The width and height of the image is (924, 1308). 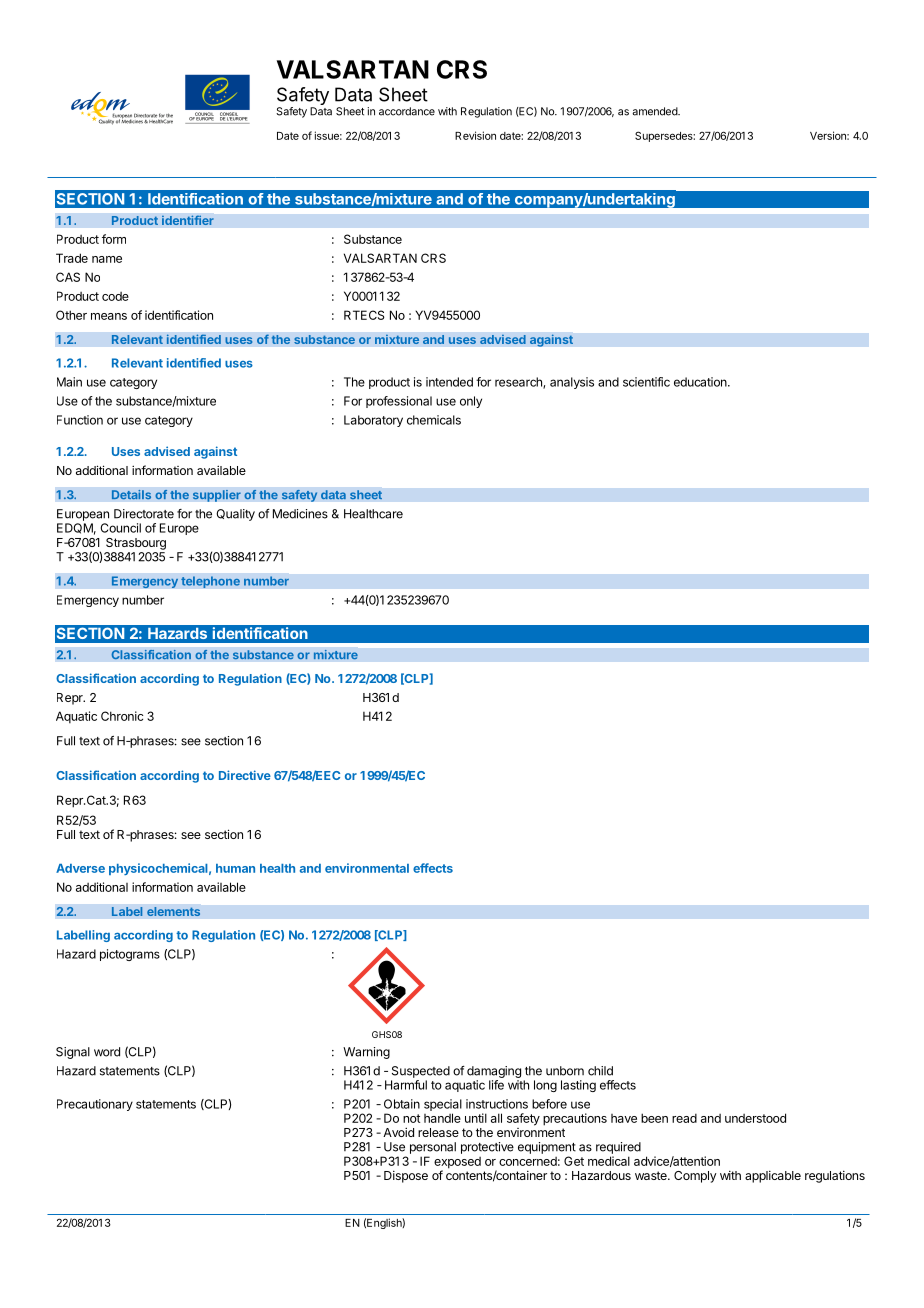 I want to click on accordance, so click(x=407, y=111).
